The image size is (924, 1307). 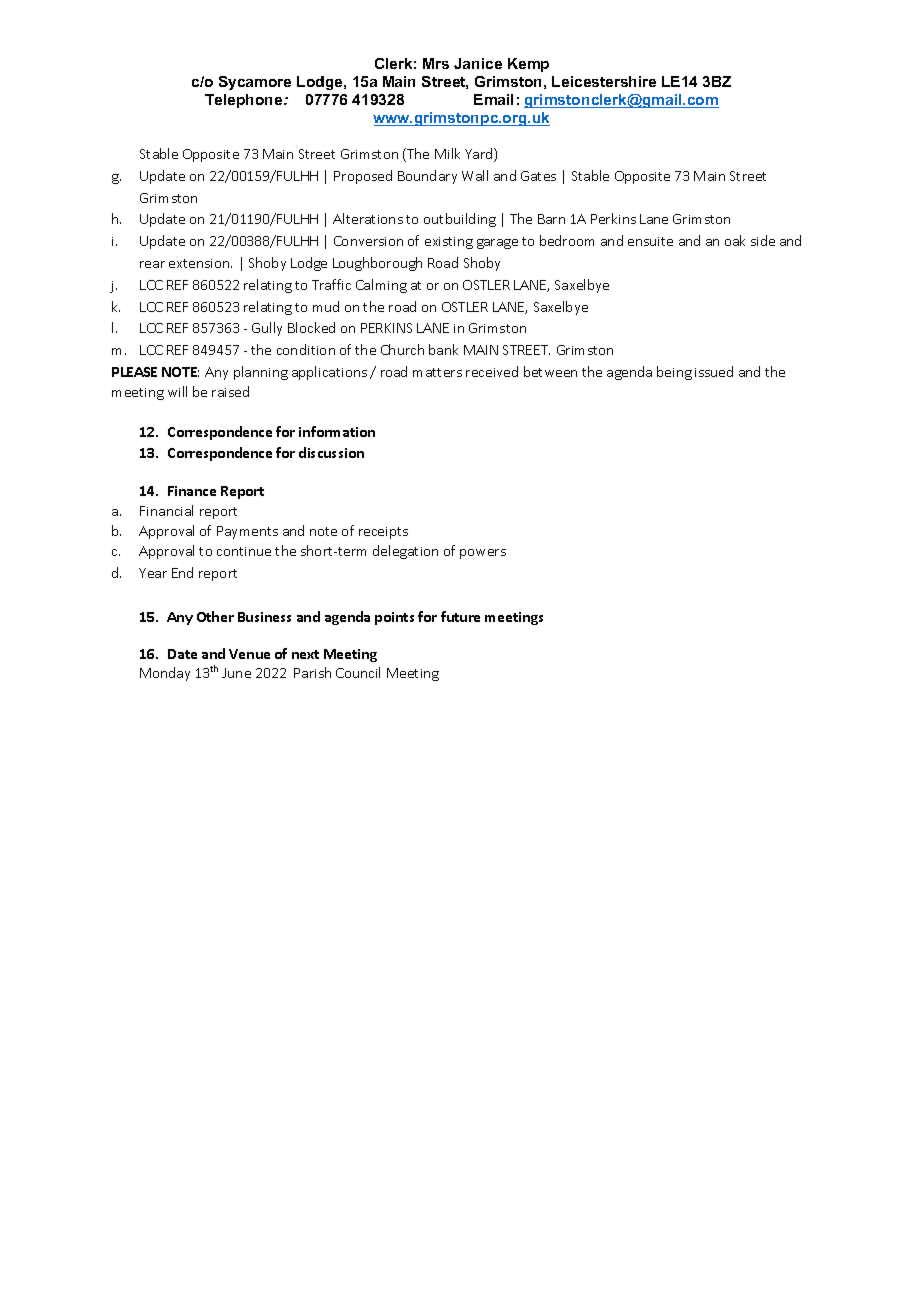 What do you see at coordinates (483, 554) in the page?
I see `powers` at bounding box center [483, 554].
